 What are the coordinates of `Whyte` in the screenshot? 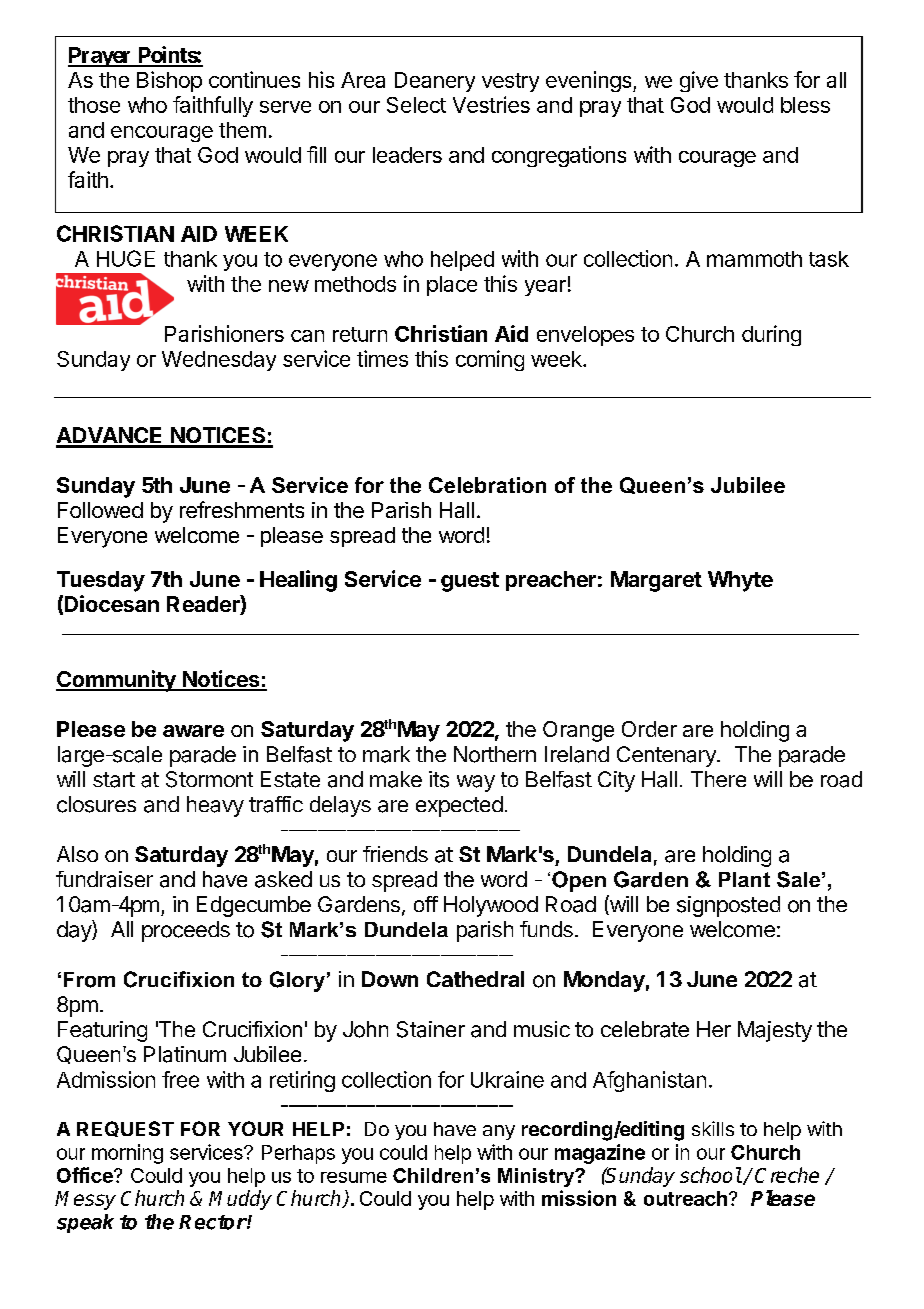 It's located at (740, 581).
